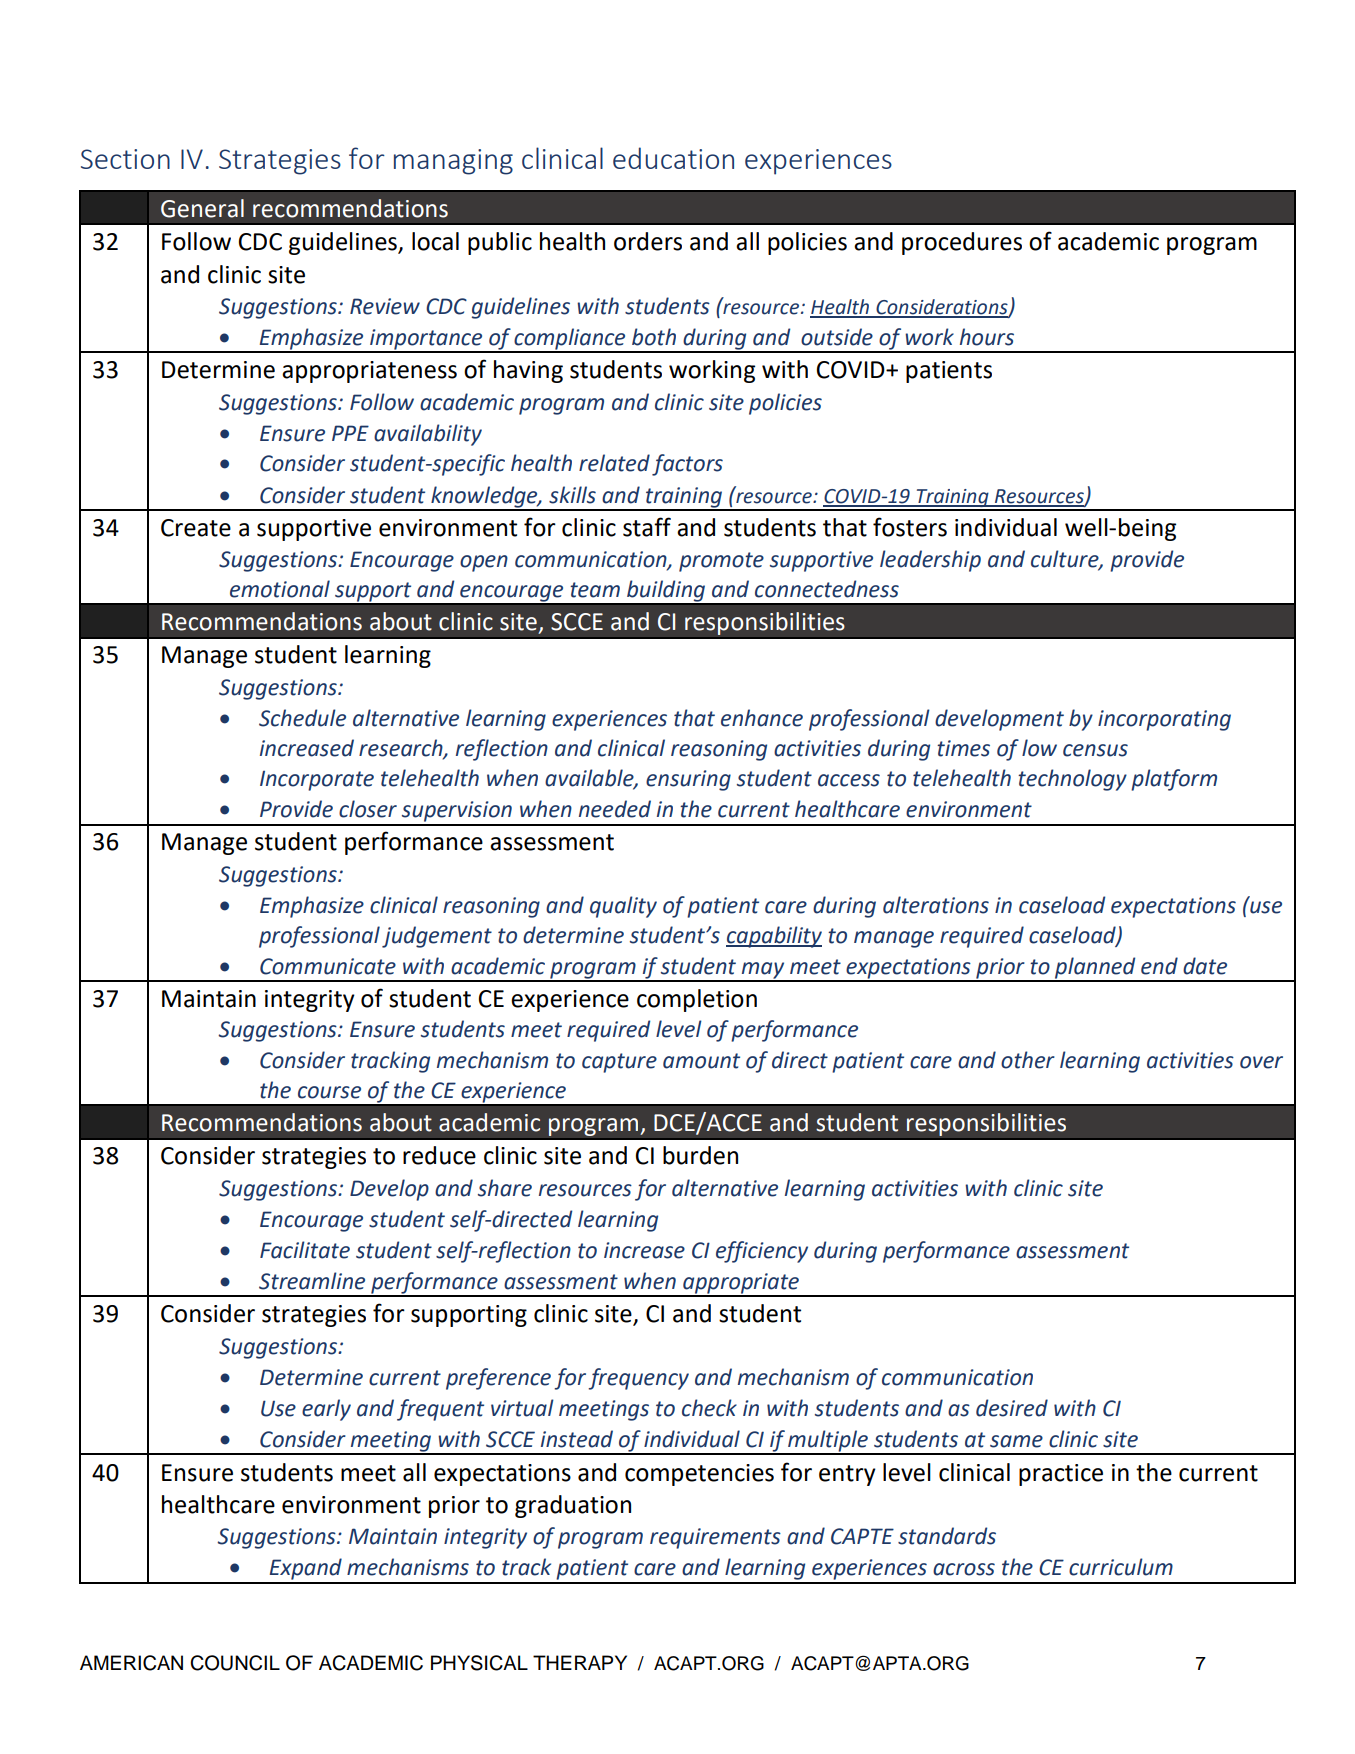 The height and width of the screenshot is (1754, 1355). I want to click on procedures, so click(962, 243).
